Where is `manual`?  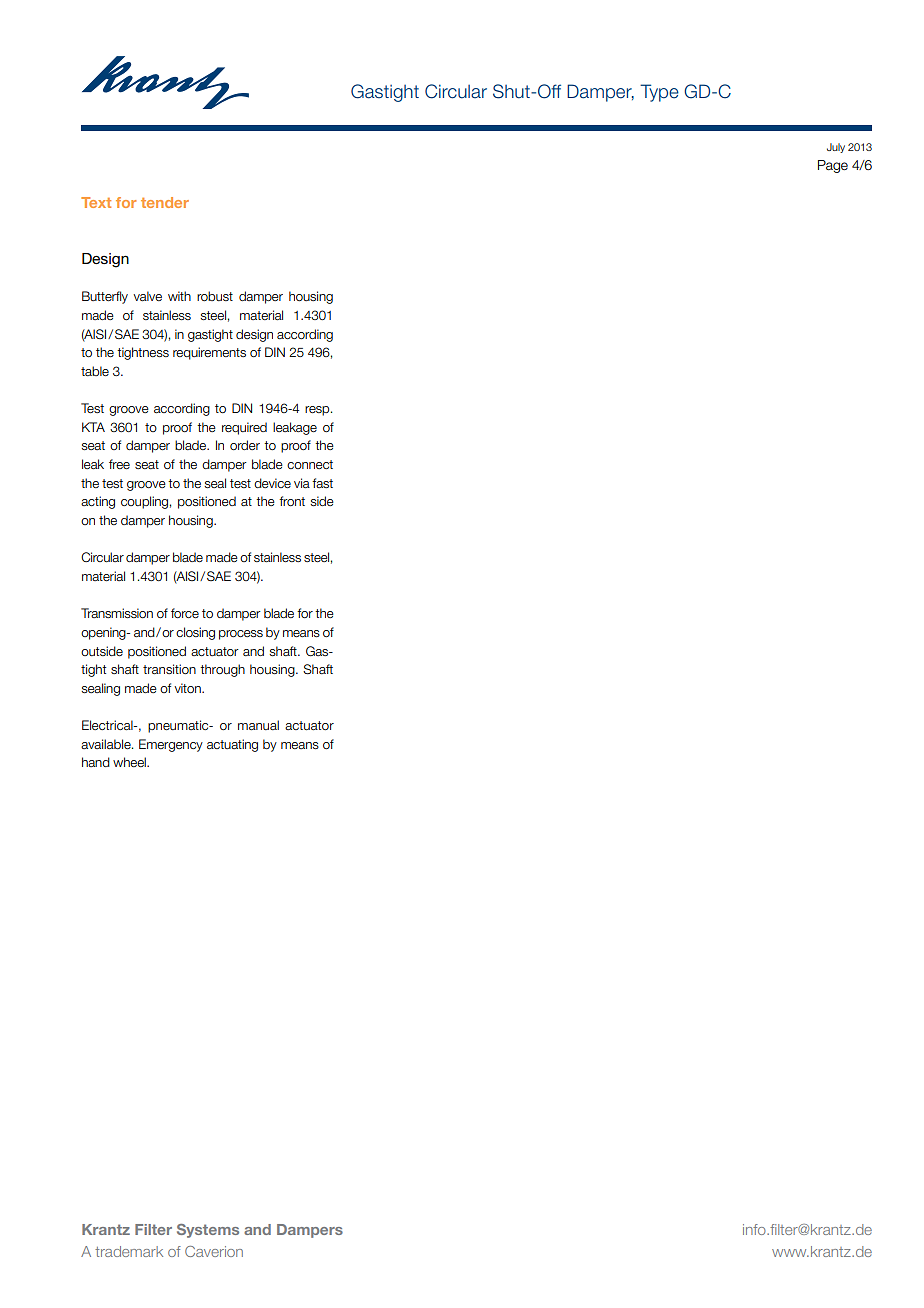 manual is located at coordinates (258, 725).
